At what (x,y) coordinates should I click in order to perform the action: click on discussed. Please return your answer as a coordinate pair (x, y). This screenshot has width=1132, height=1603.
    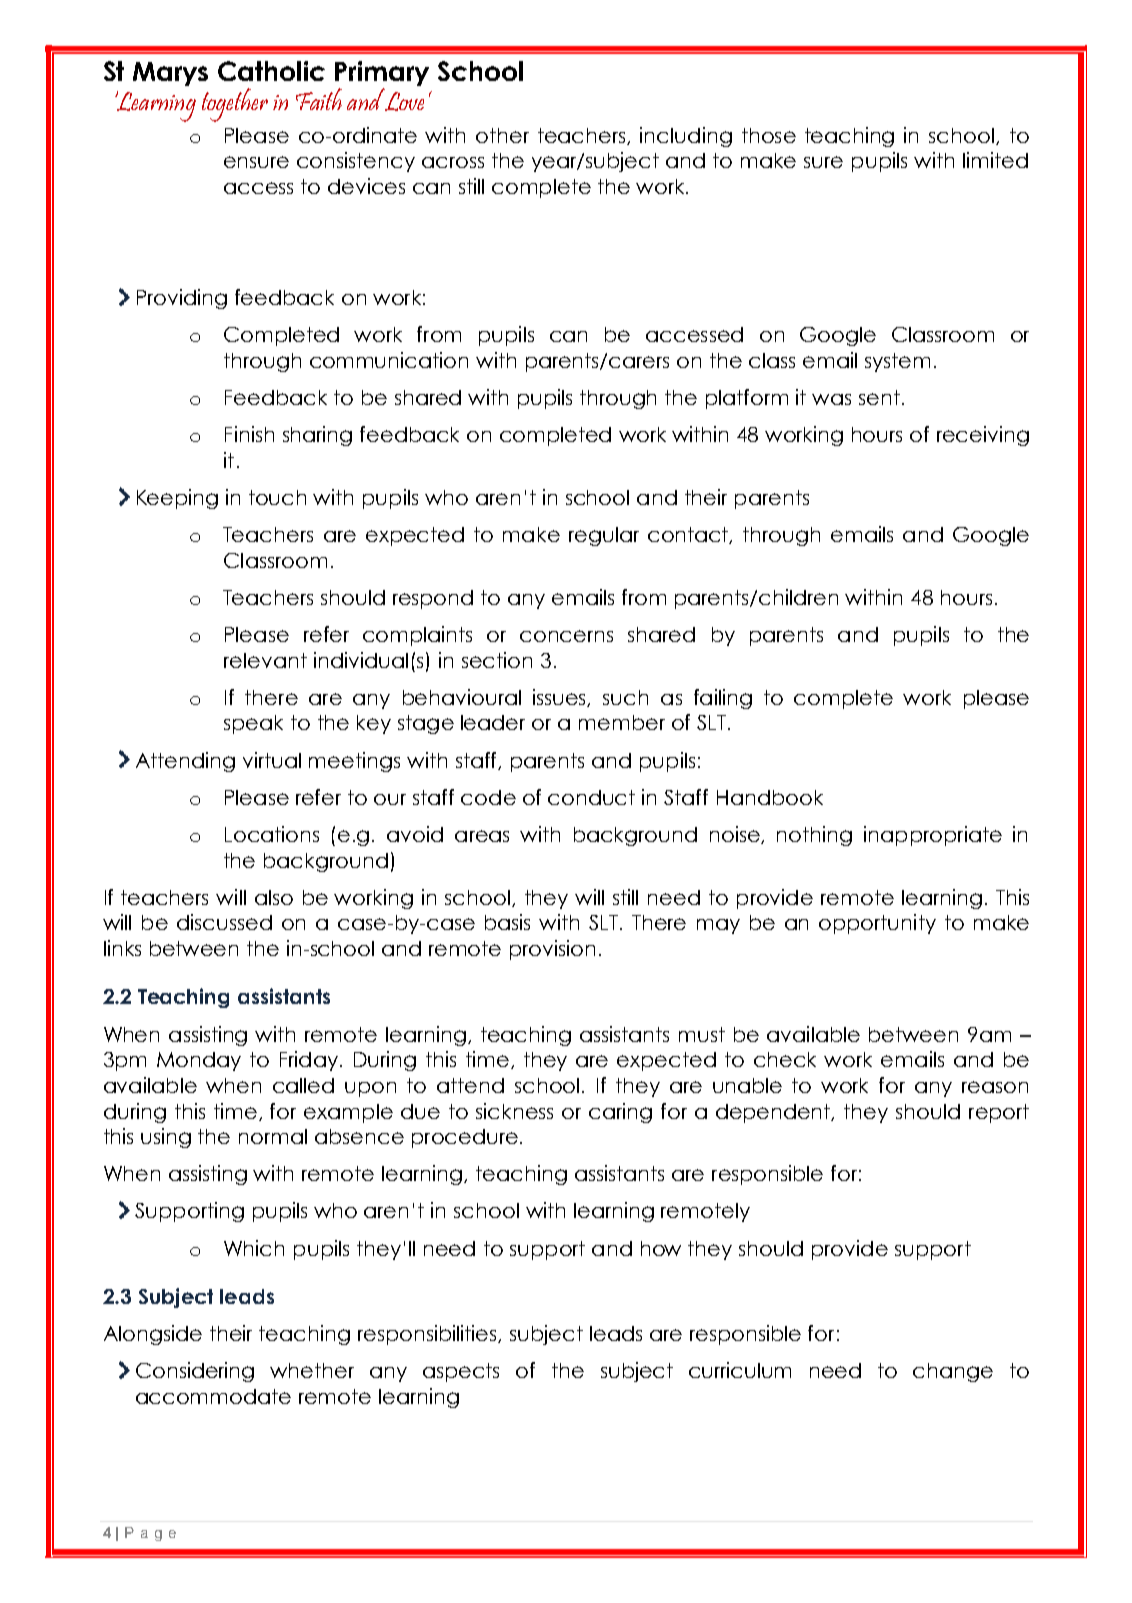
    Looking at the image, I should click on (224, 922).
